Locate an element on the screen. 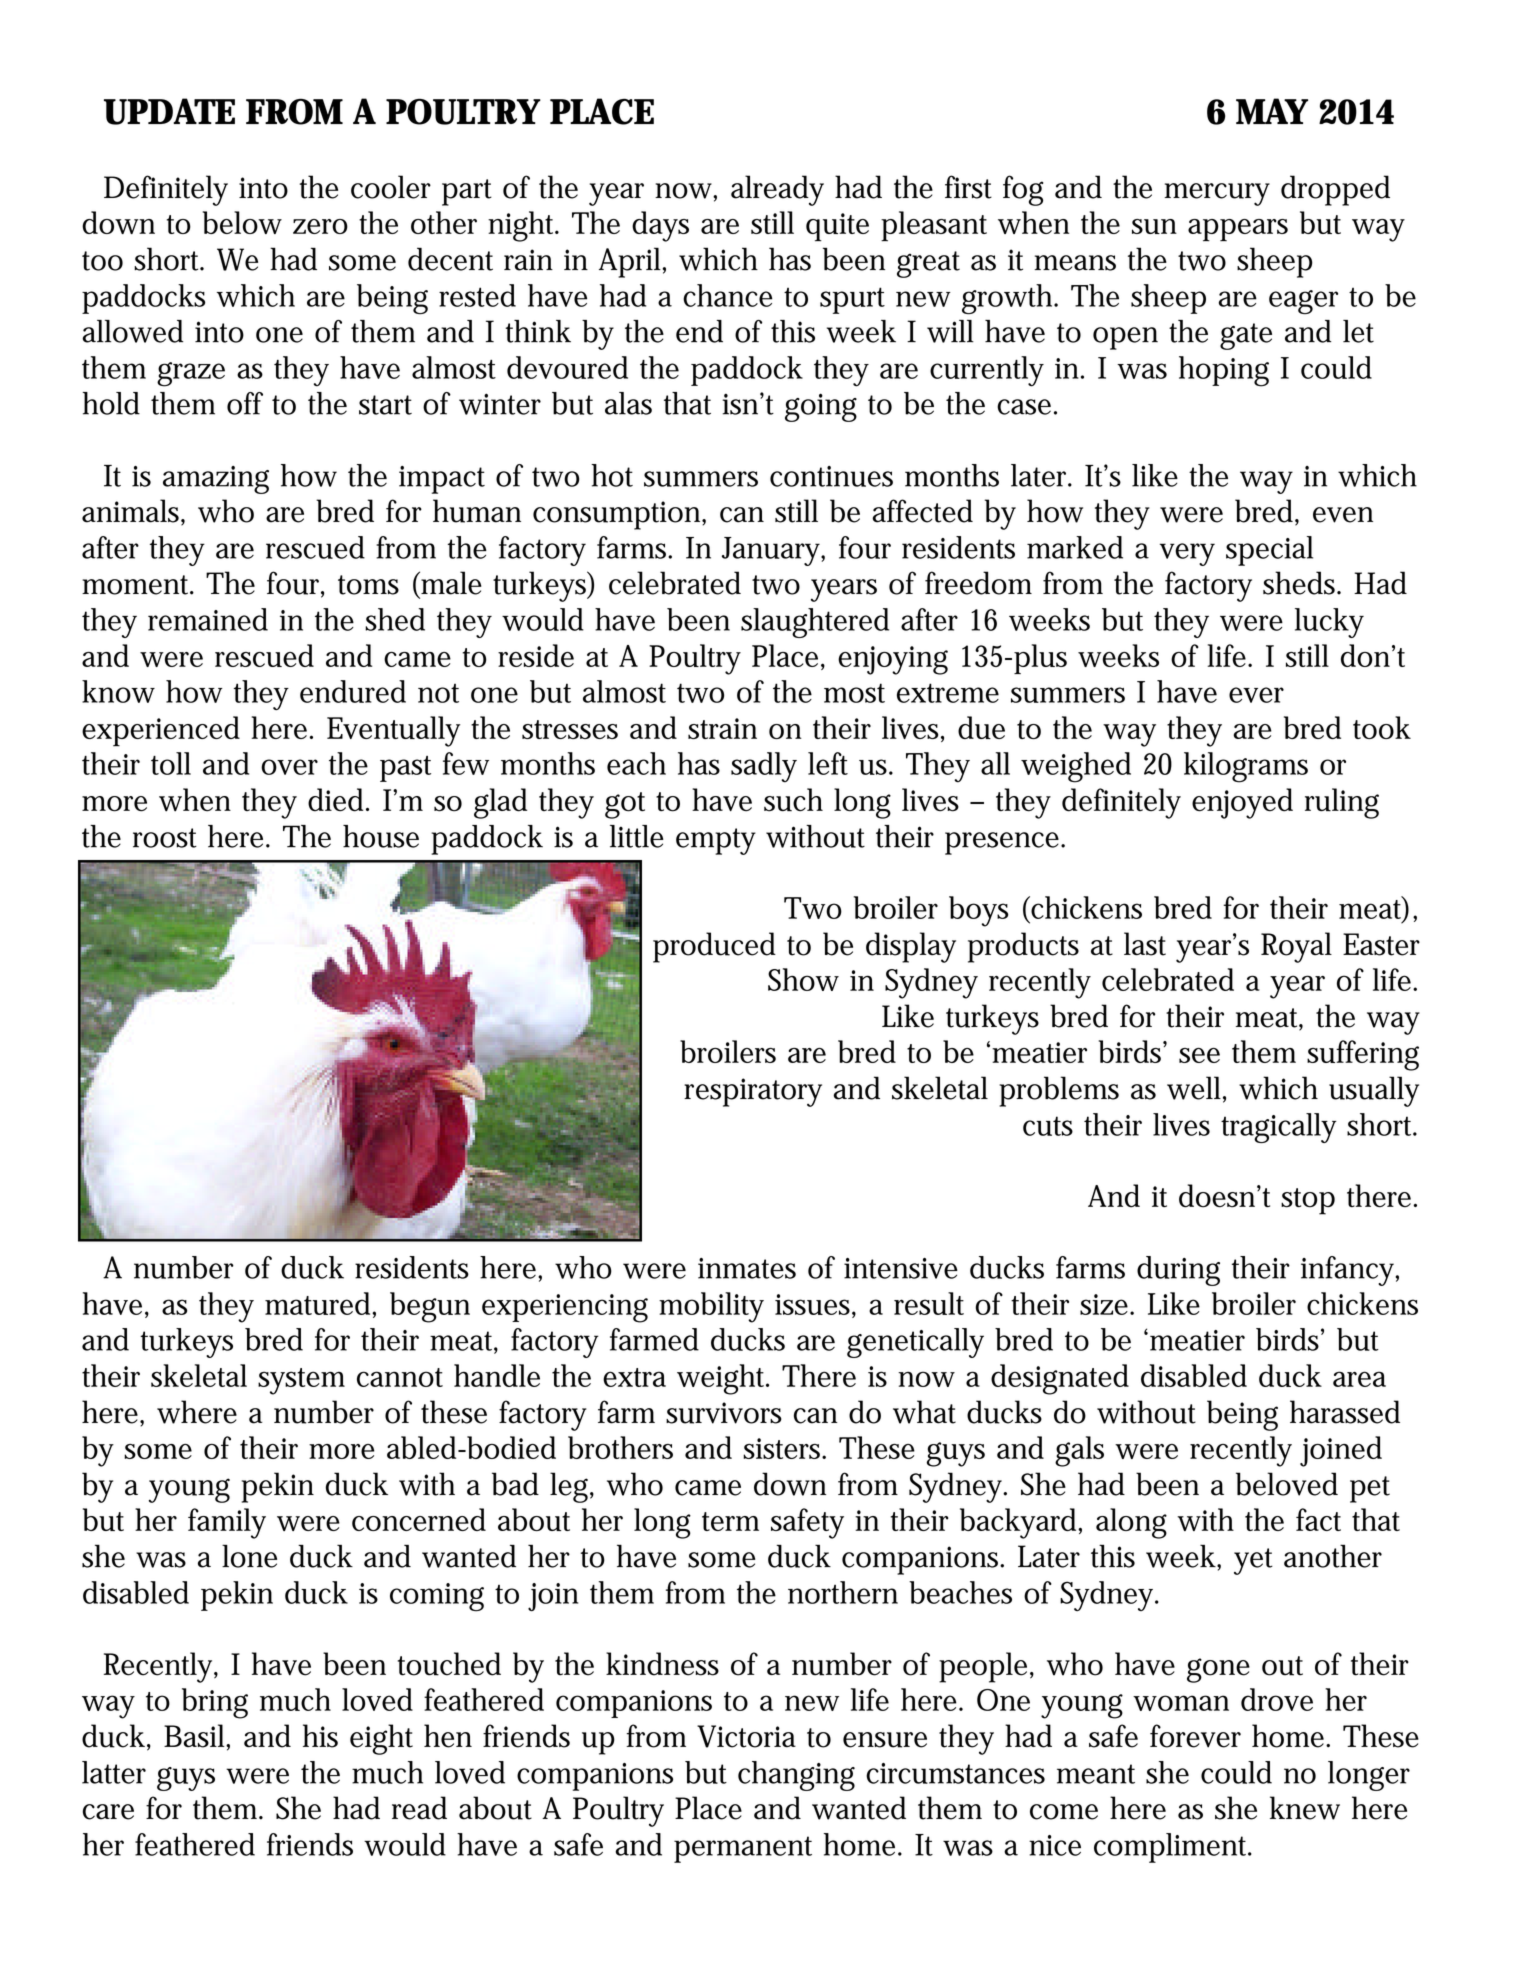 The image size is (1533, 1985). Royal is located at coordinates (1296, 947).
